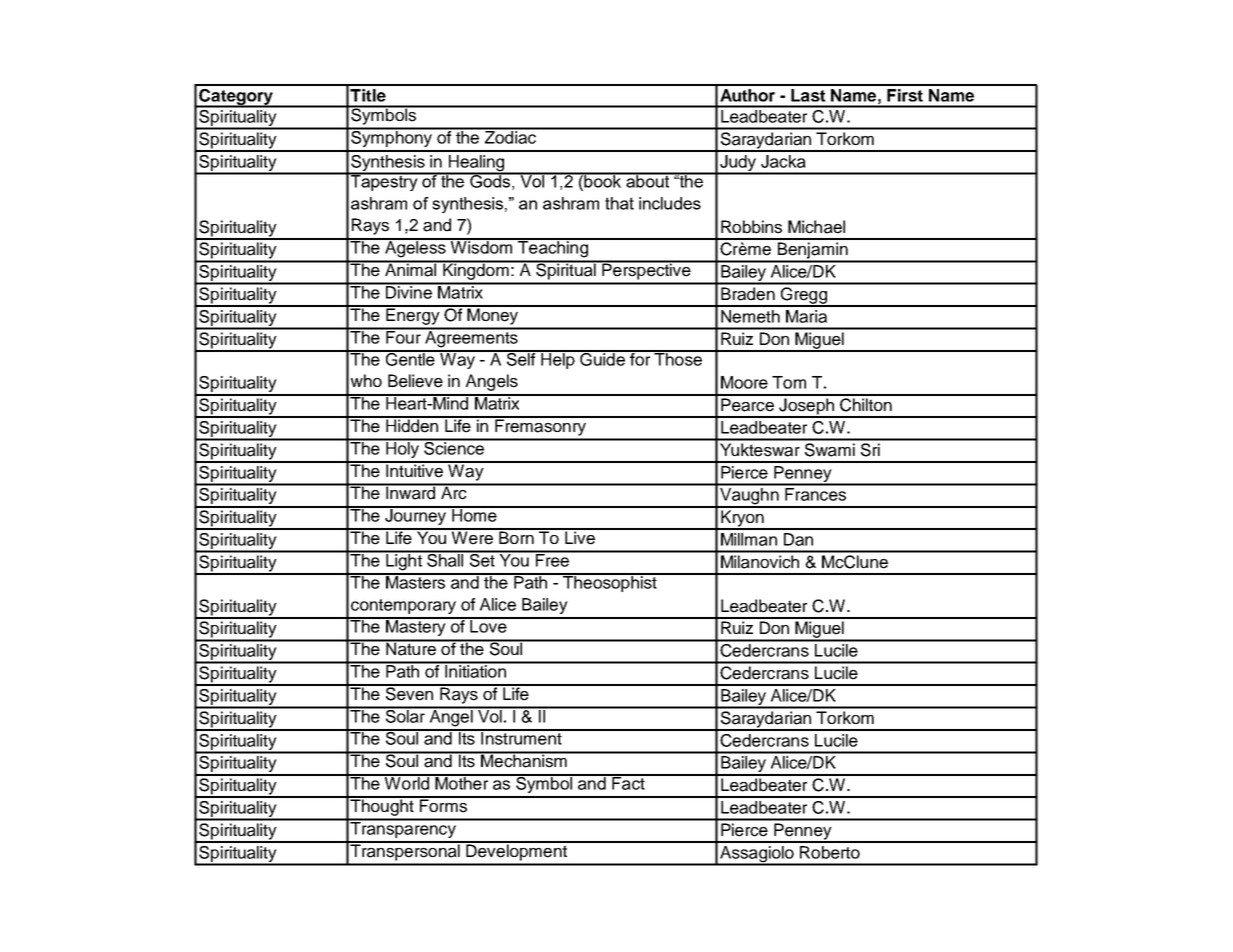 This image has height=952, width=1233. Describe the element at coordinates (415, 381) in the image. I see `Believe` at that location.
